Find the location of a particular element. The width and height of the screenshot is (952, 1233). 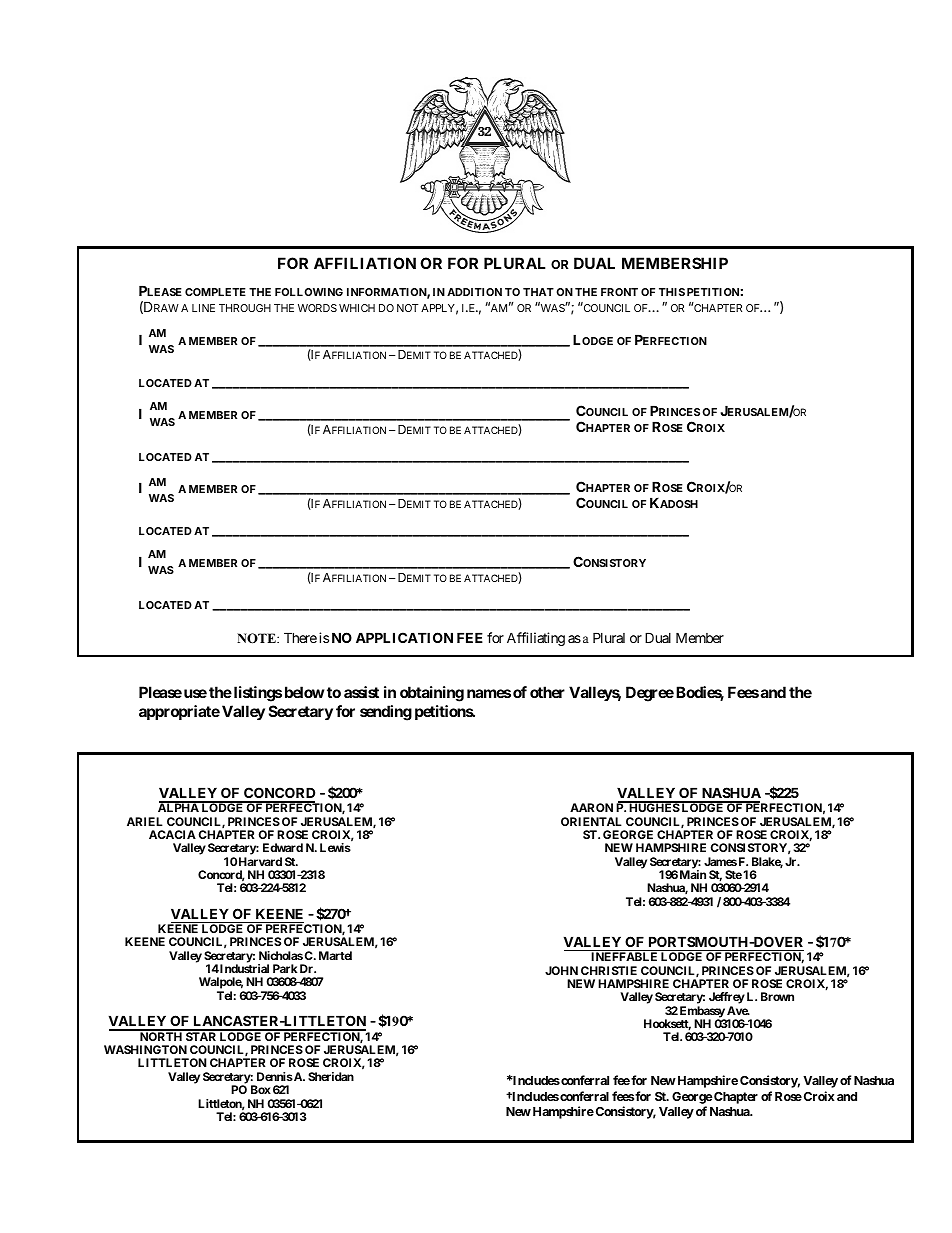

obtaining is located at coordinates (432, 694).
